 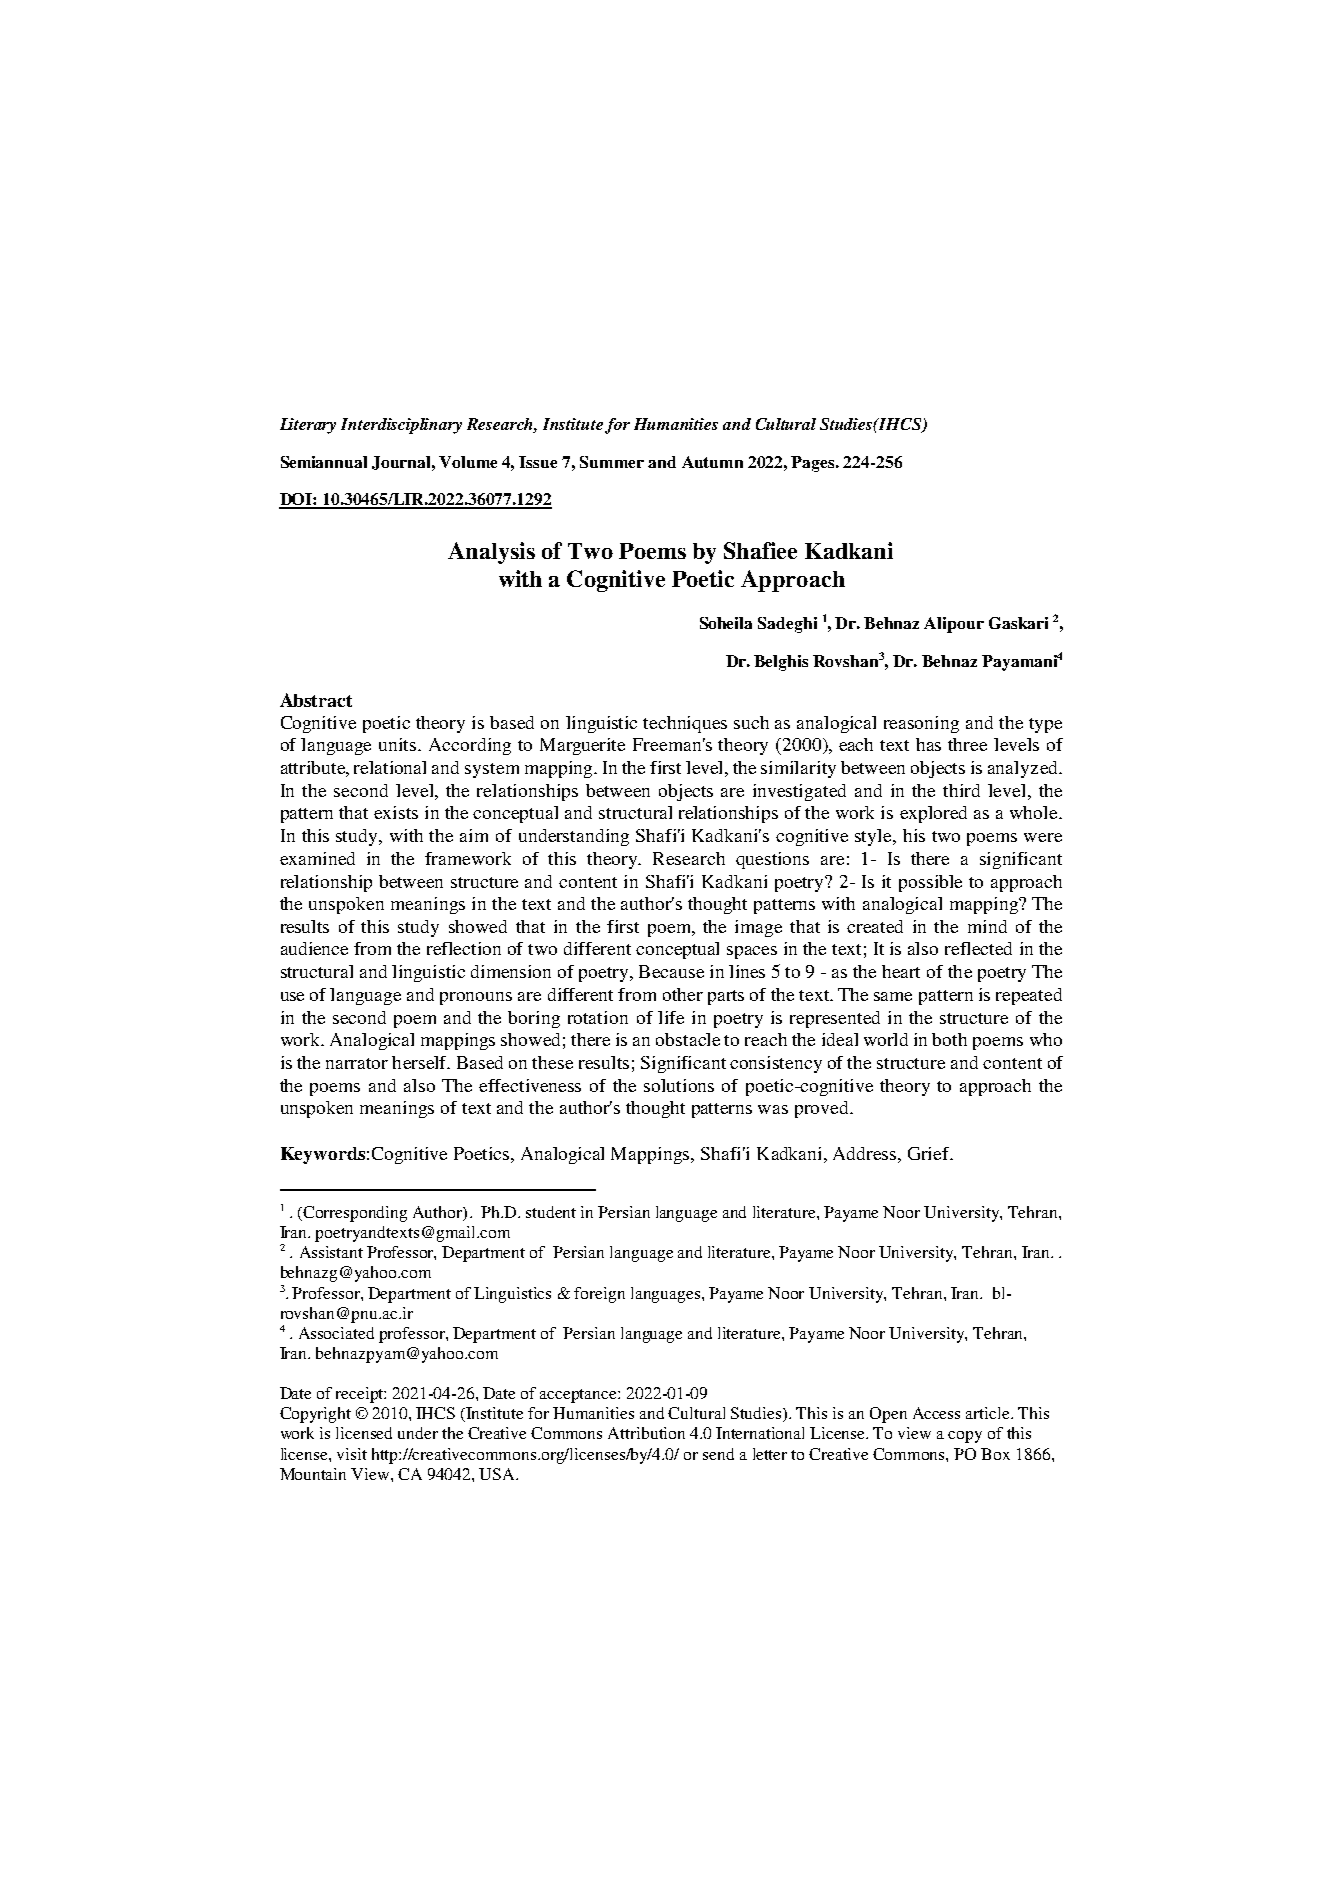 I want to click on Interdisciplinary, so click(x=401, y=426).
